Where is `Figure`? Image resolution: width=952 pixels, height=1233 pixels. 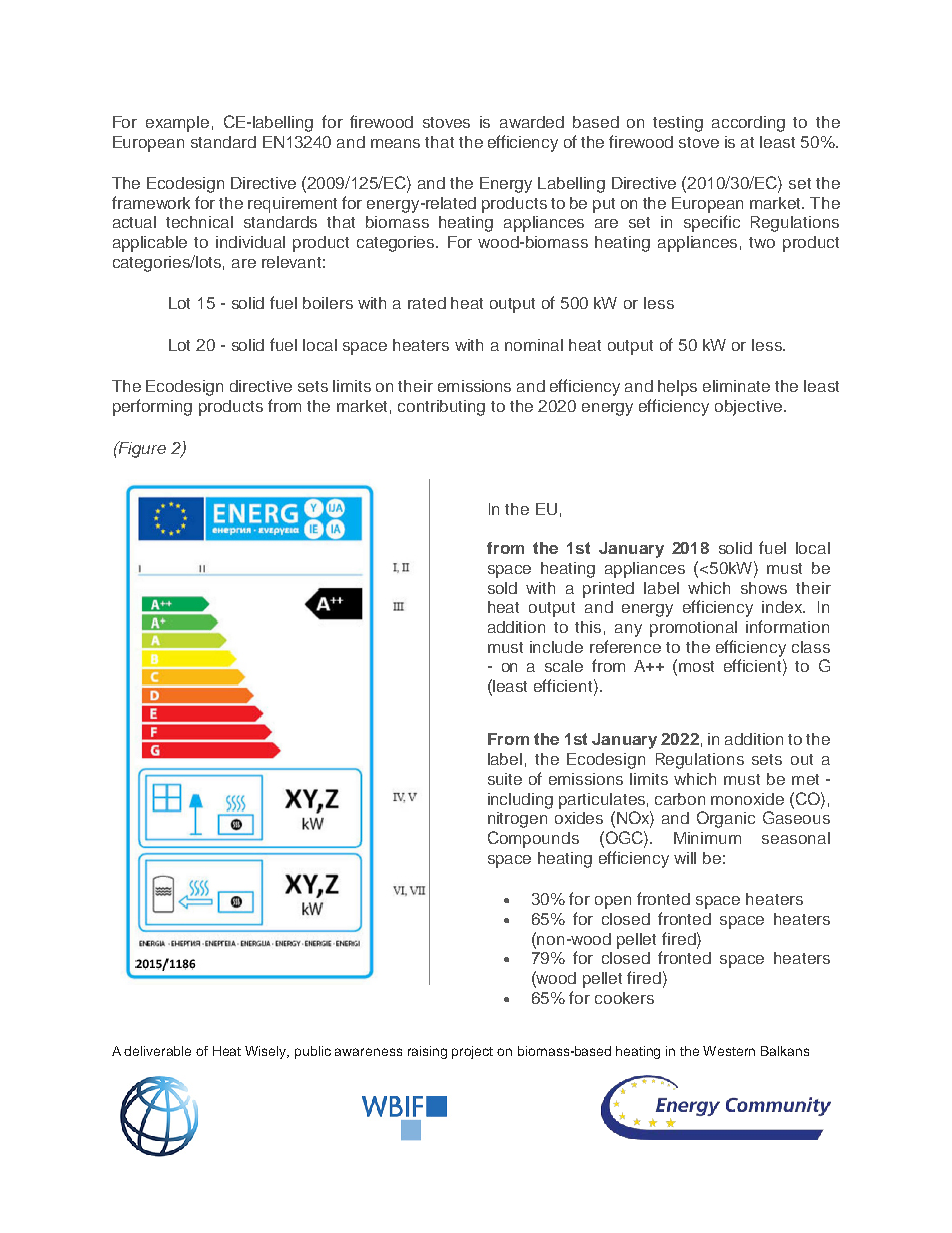
Figure is located at coordinates (141, 449).
